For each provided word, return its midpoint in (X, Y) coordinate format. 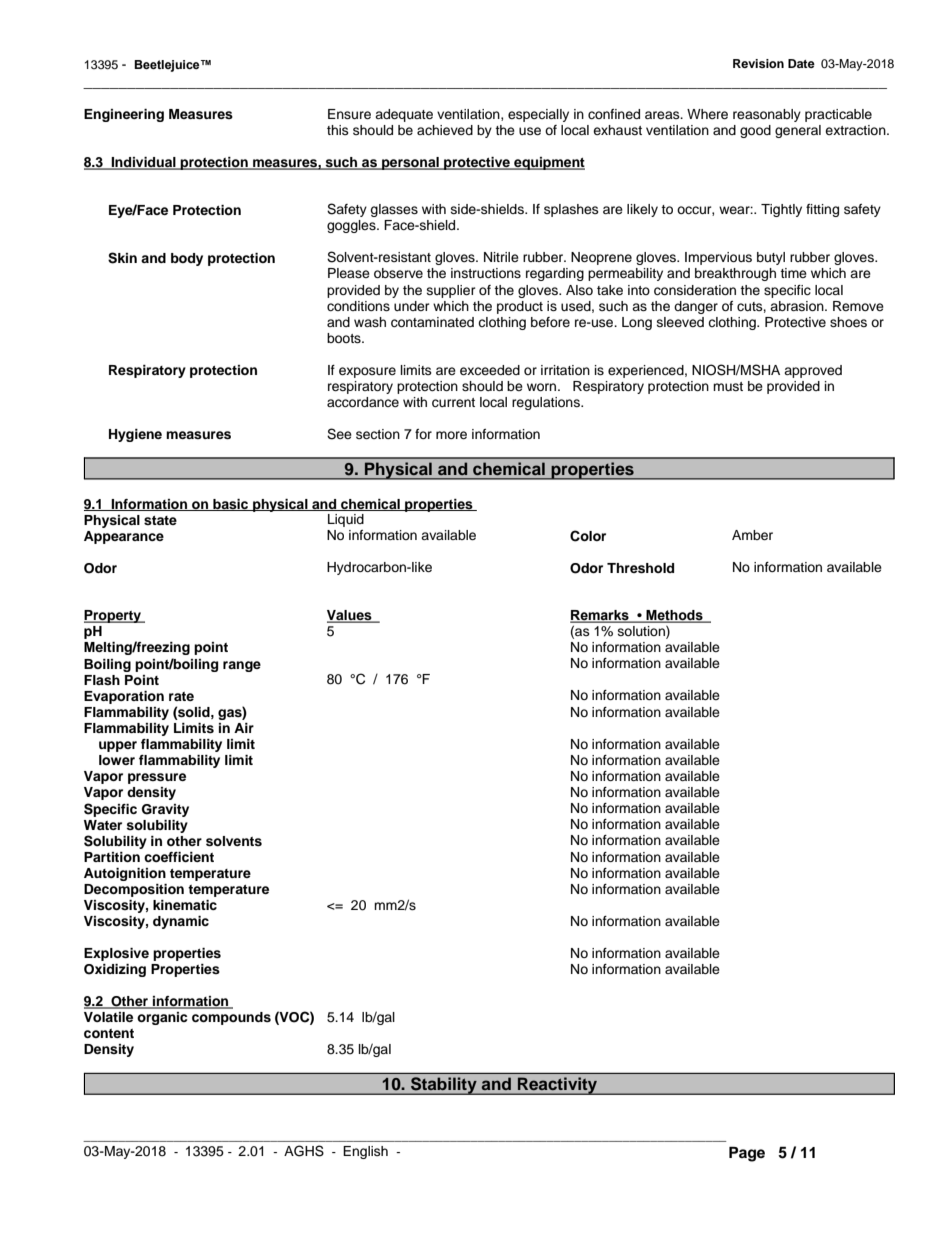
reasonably (767, 115)
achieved (445, 130)
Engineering (124, 115)
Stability (444, 1086)
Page (747, 1154)
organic (162, 1018)
